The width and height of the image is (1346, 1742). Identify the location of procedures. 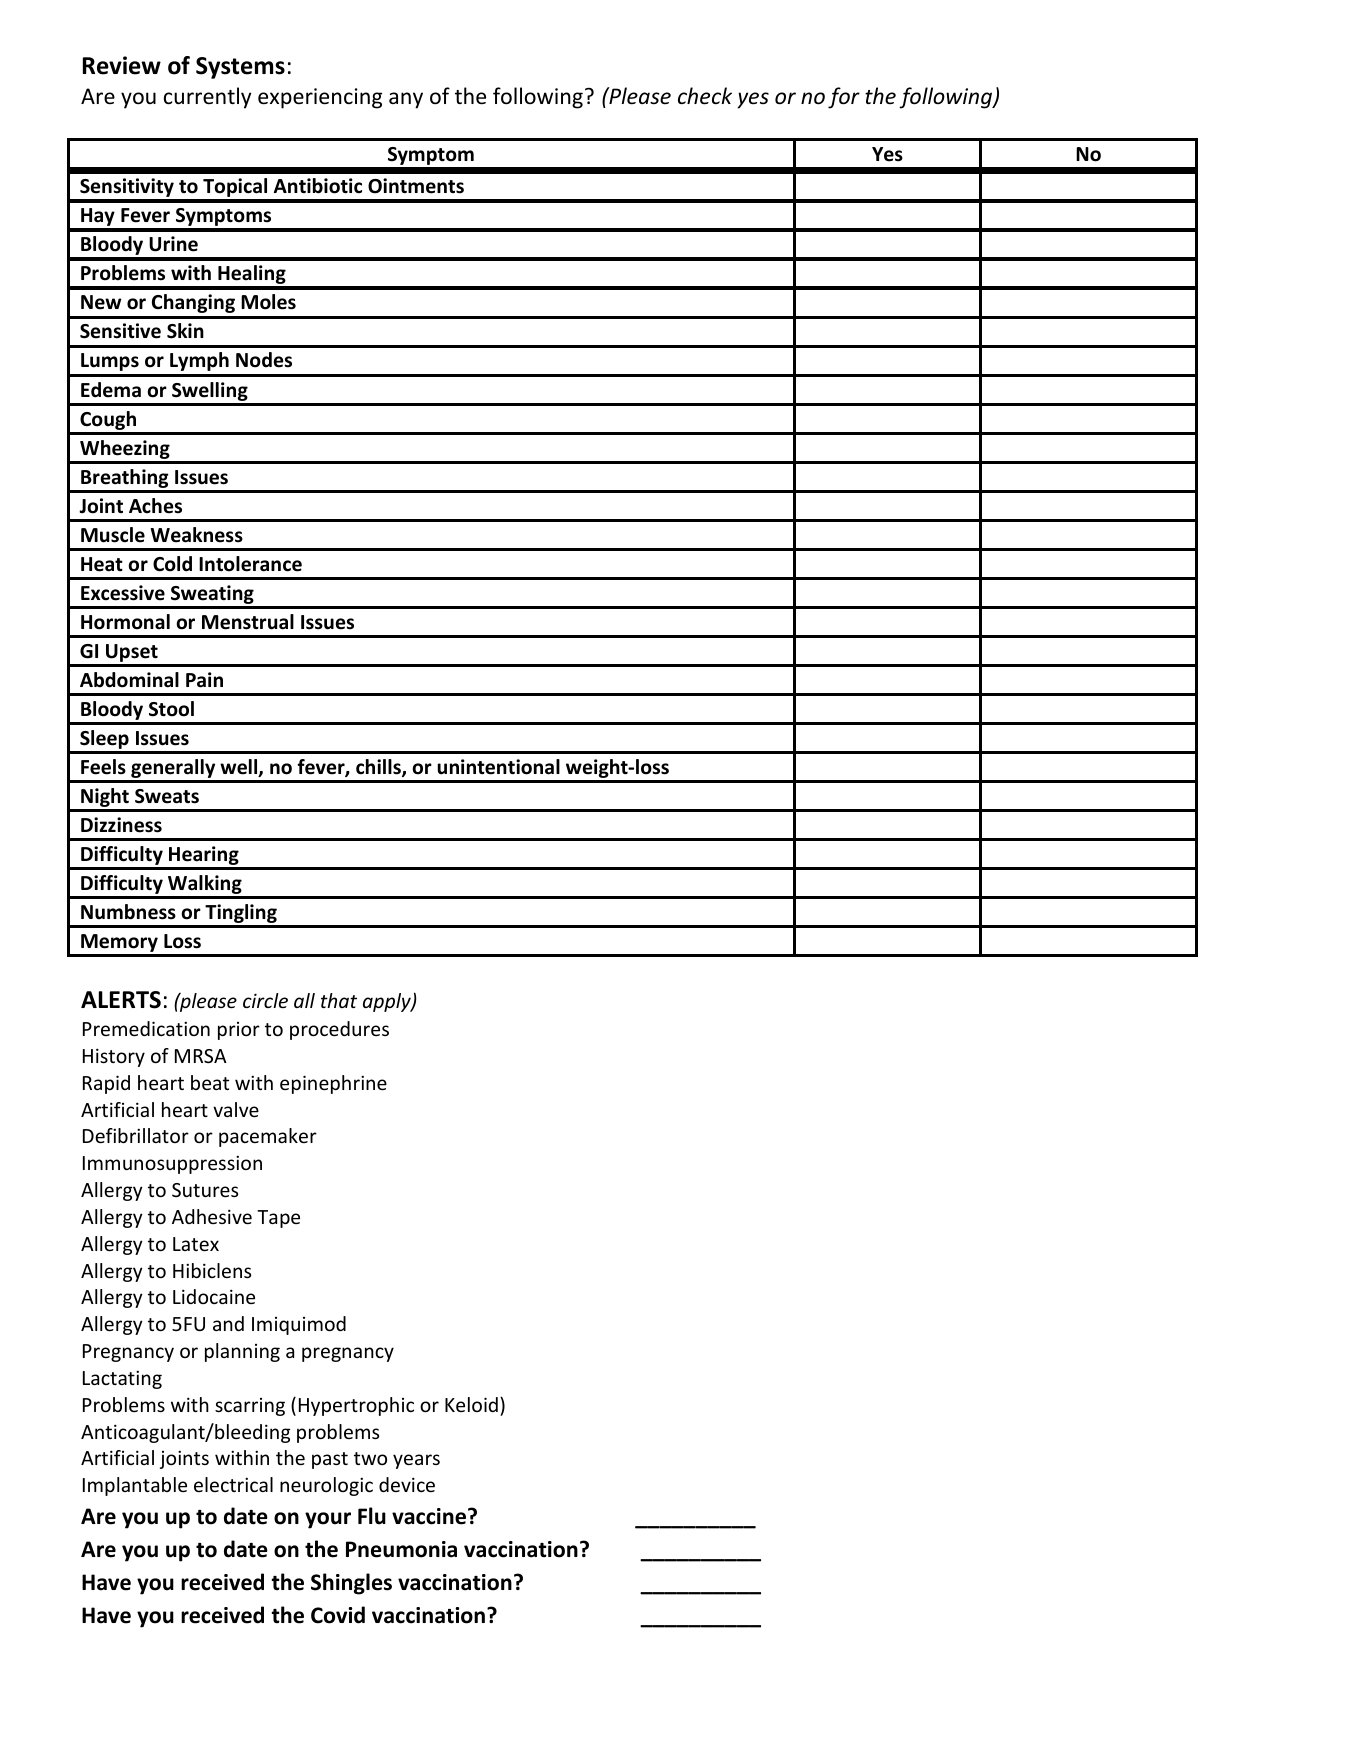
(339, 1030).
